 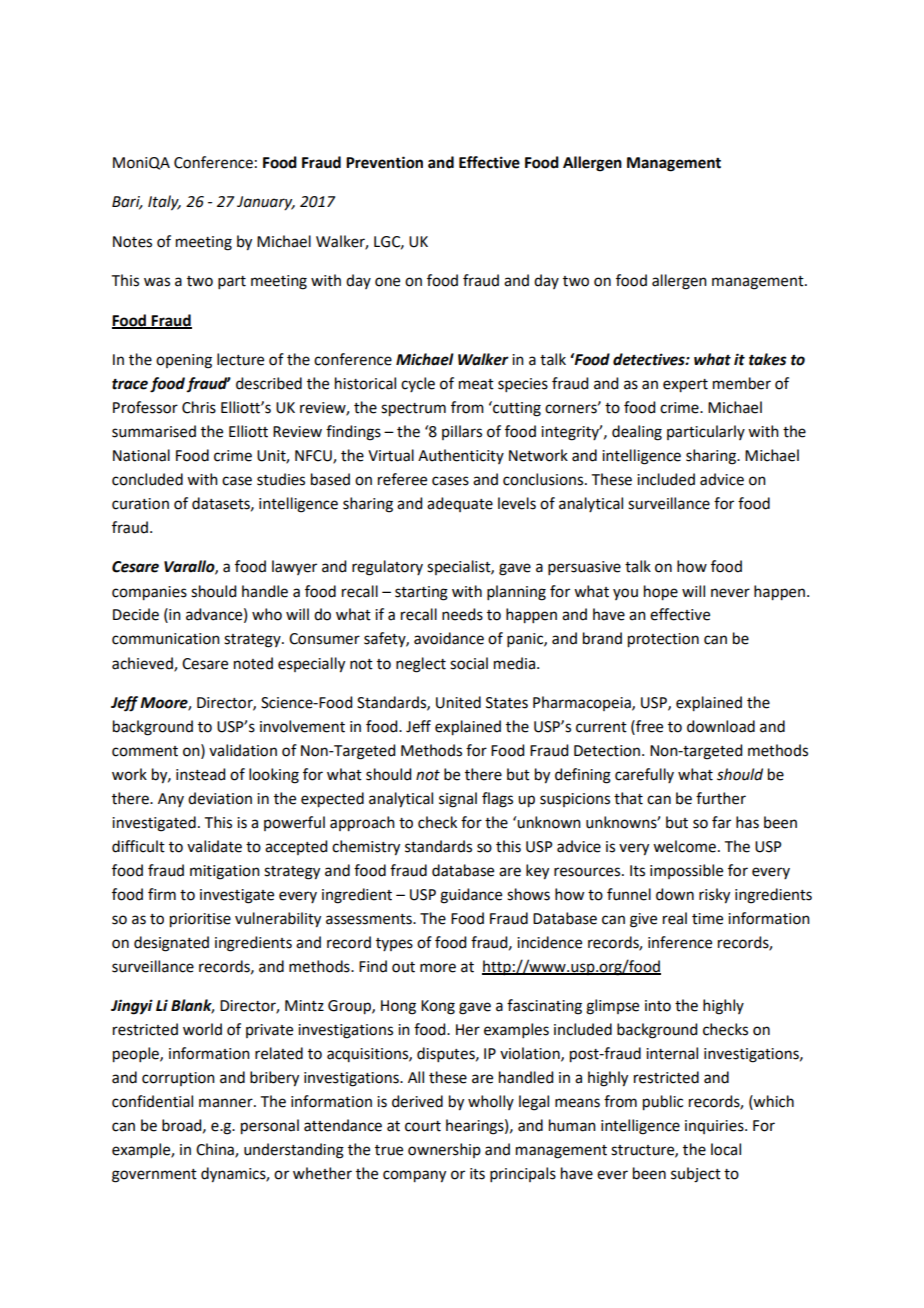 I want to click on ownership, so click(x=444, y=1150).
